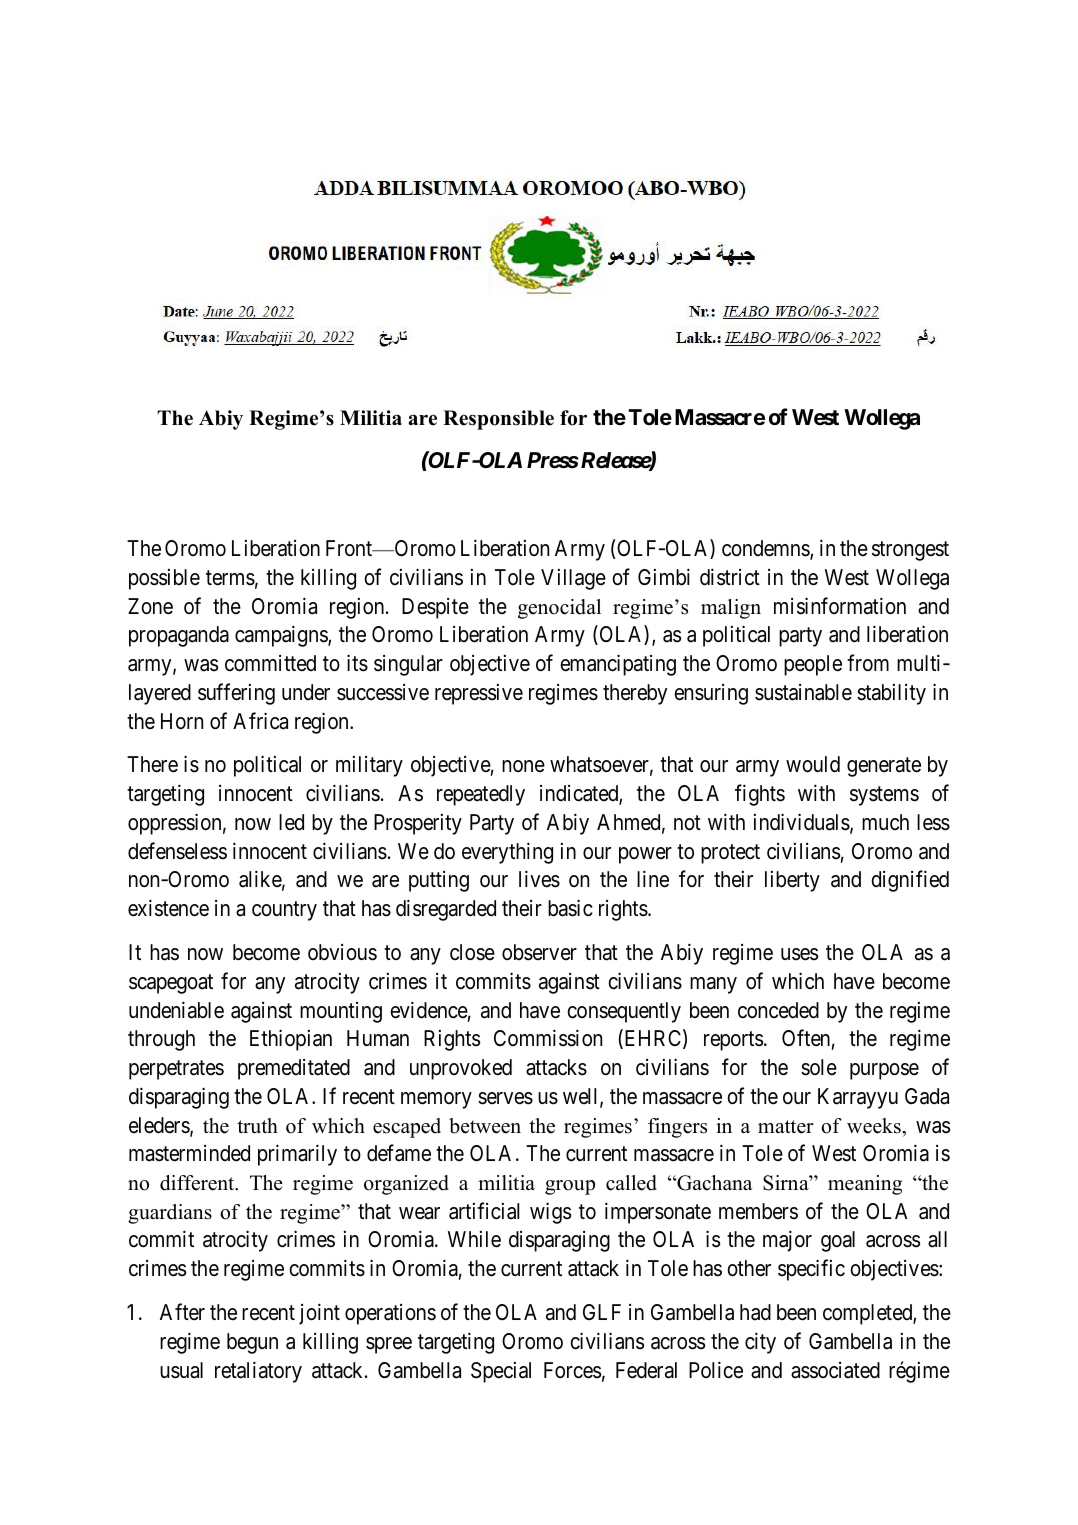 The width and height of the screenshot is (1078, 1525). What do you see at coordinates (766, 549) in the screenshot?
I see `condemns` at bounding box center [766, 549].
